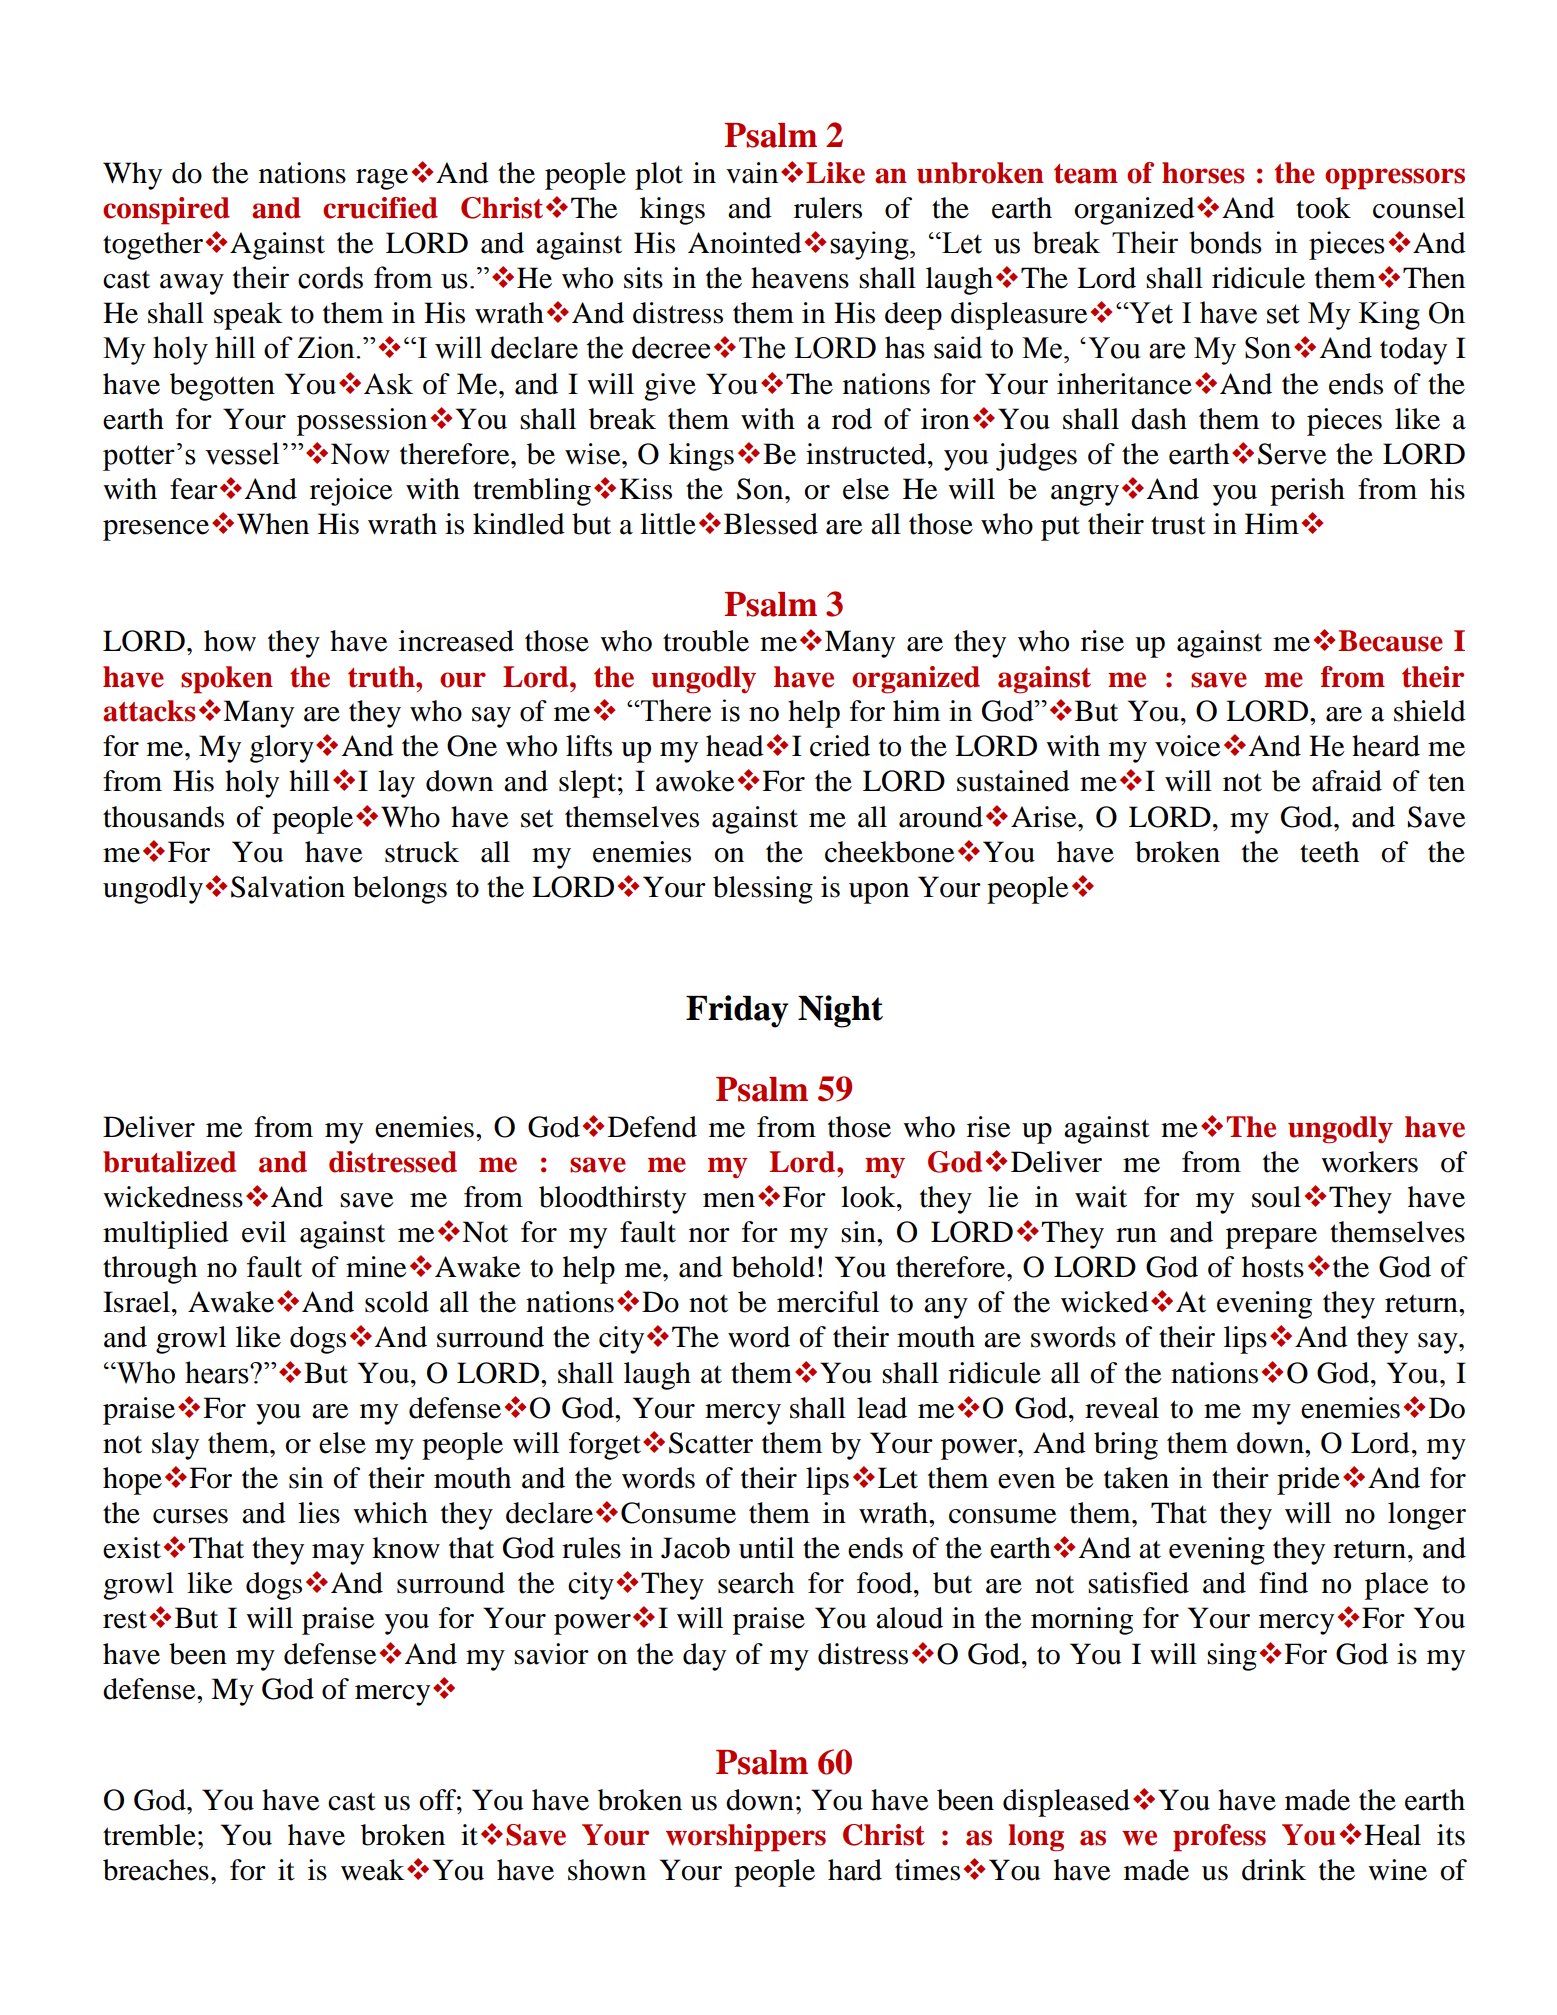 The width and height of the page is (1557, 2015). What do you see at coordinates (828, 208) in the page?
I see `rulers` at bounding box center [828, 208].
